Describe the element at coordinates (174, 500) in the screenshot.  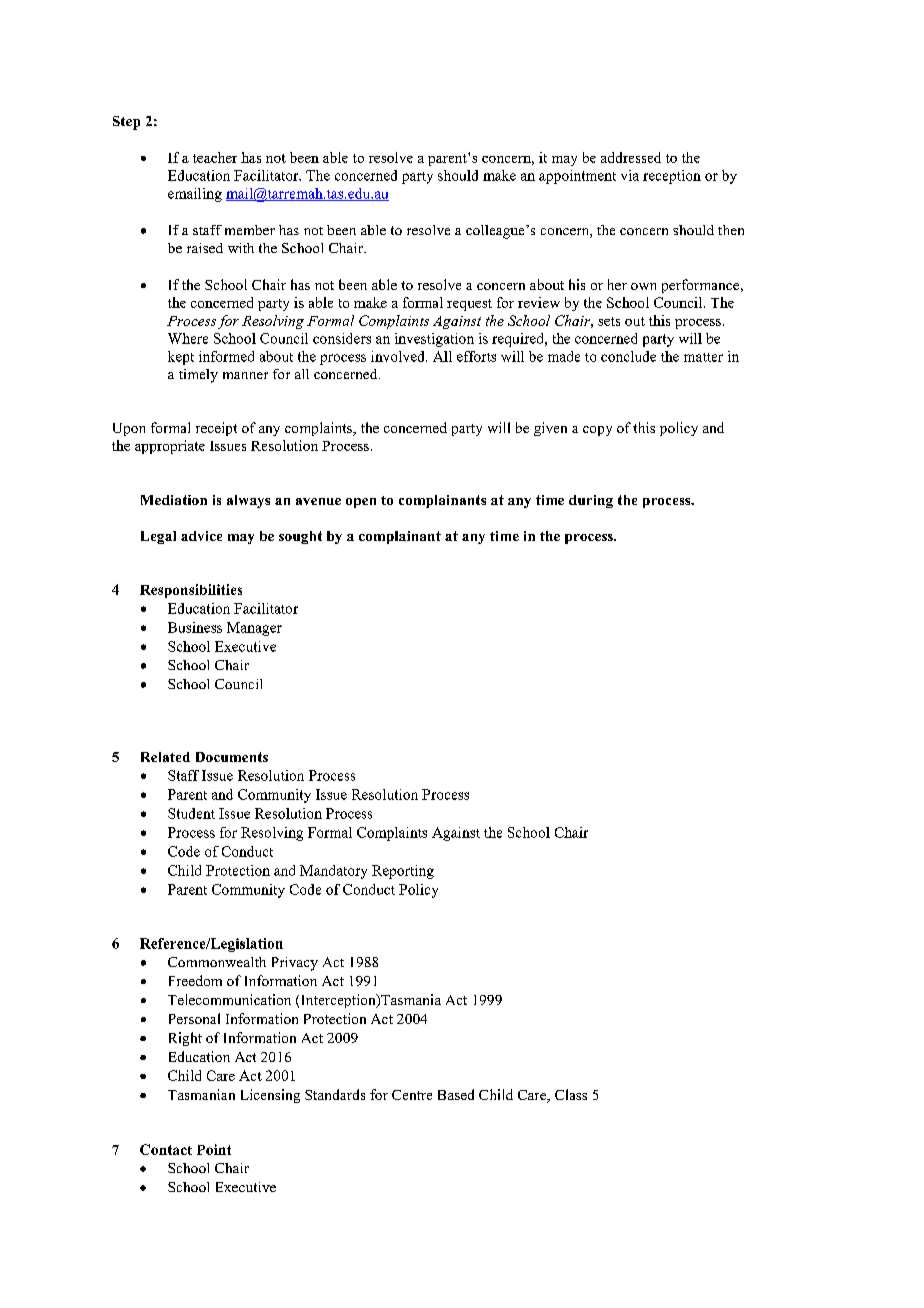
I see `Mediation` at that location.
